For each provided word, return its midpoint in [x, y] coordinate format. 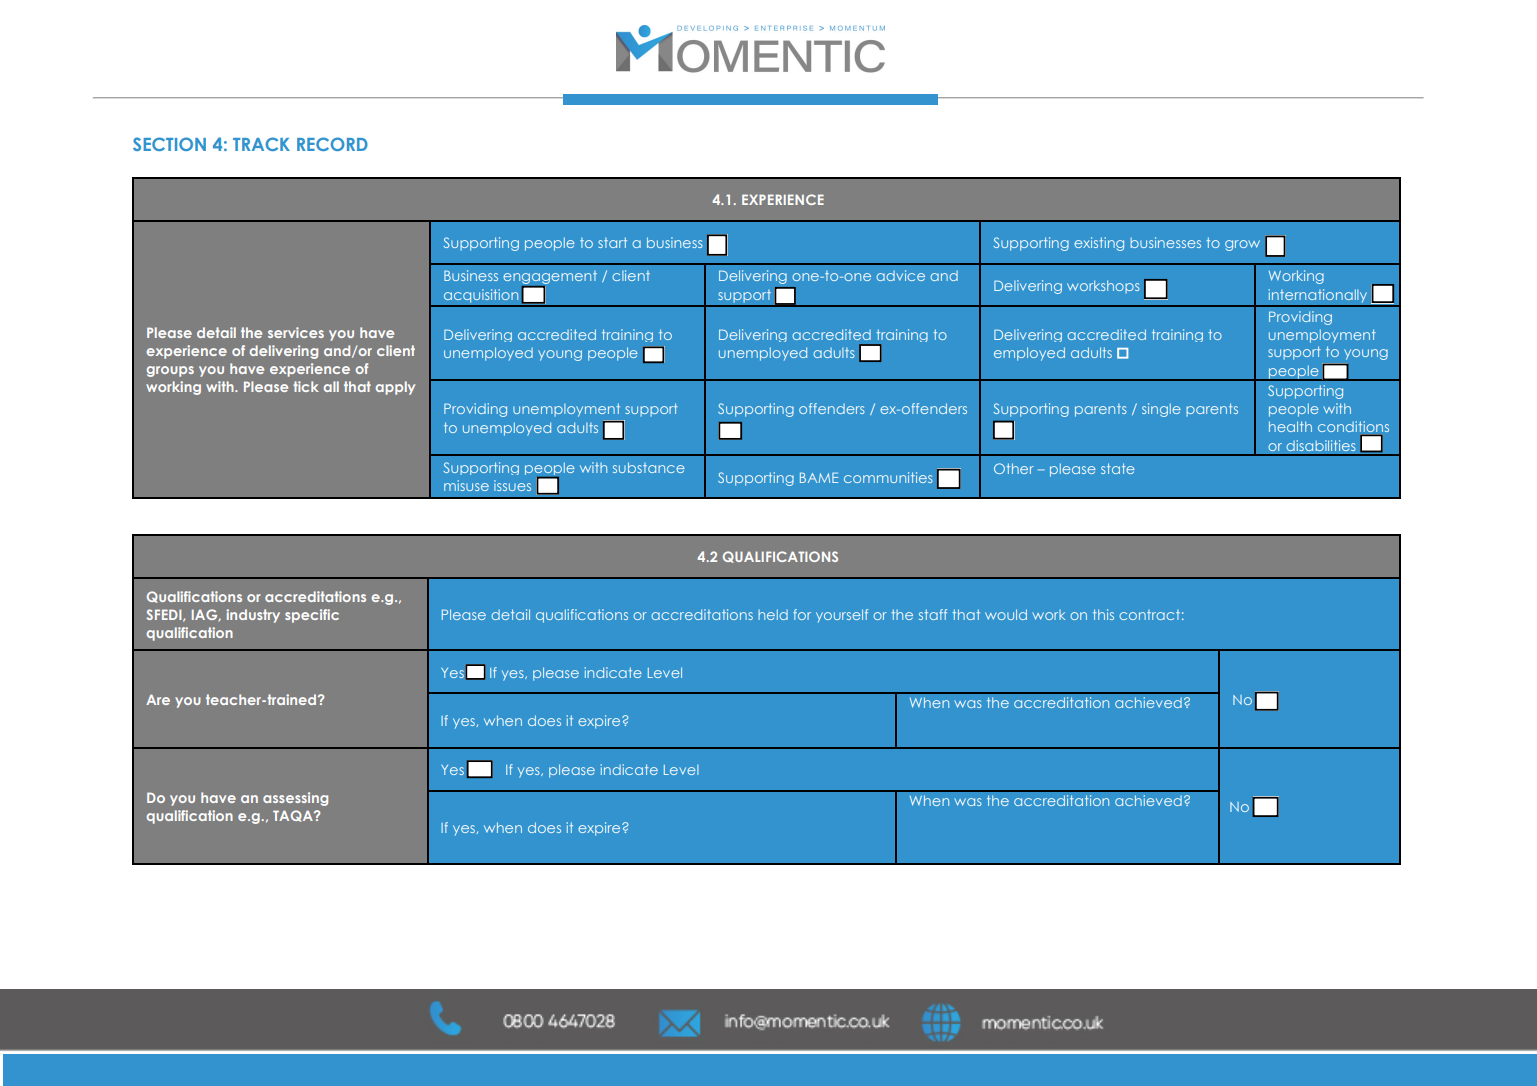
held [773, 614]
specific [312, 616]
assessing [295, 799]
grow [1242, 245]
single [1161, 410]
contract [1149, 615]
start [612, 242]
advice [900, 275]
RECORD [332, 144]
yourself [842, 616]
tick [306, 386]
